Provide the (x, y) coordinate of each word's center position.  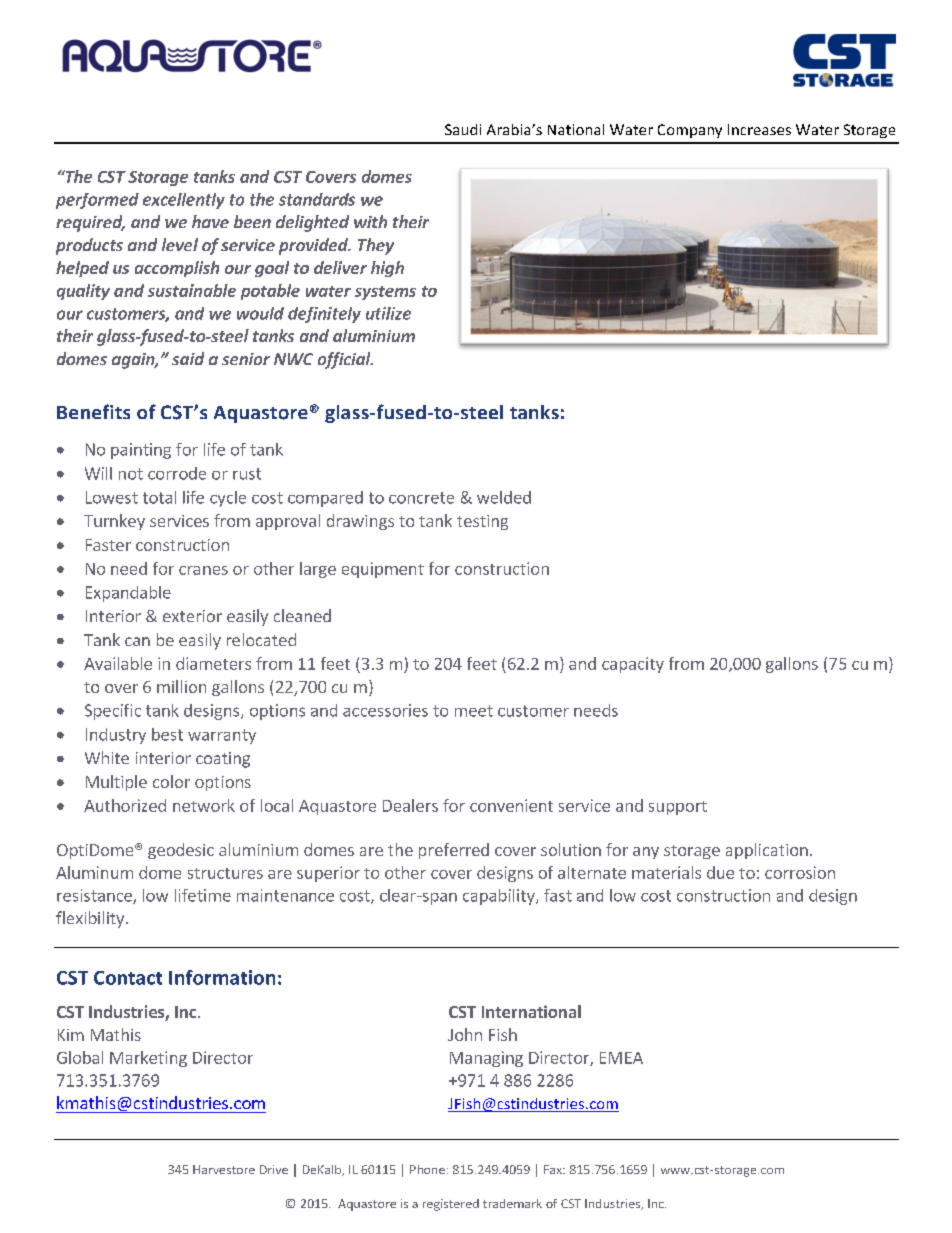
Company (690, 131)
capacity (633, 665)
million (181, 686)
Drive (274, 1169)
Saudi (463, 129)
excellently (184, 201)
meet (474, 711)
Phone (427, 1169)
